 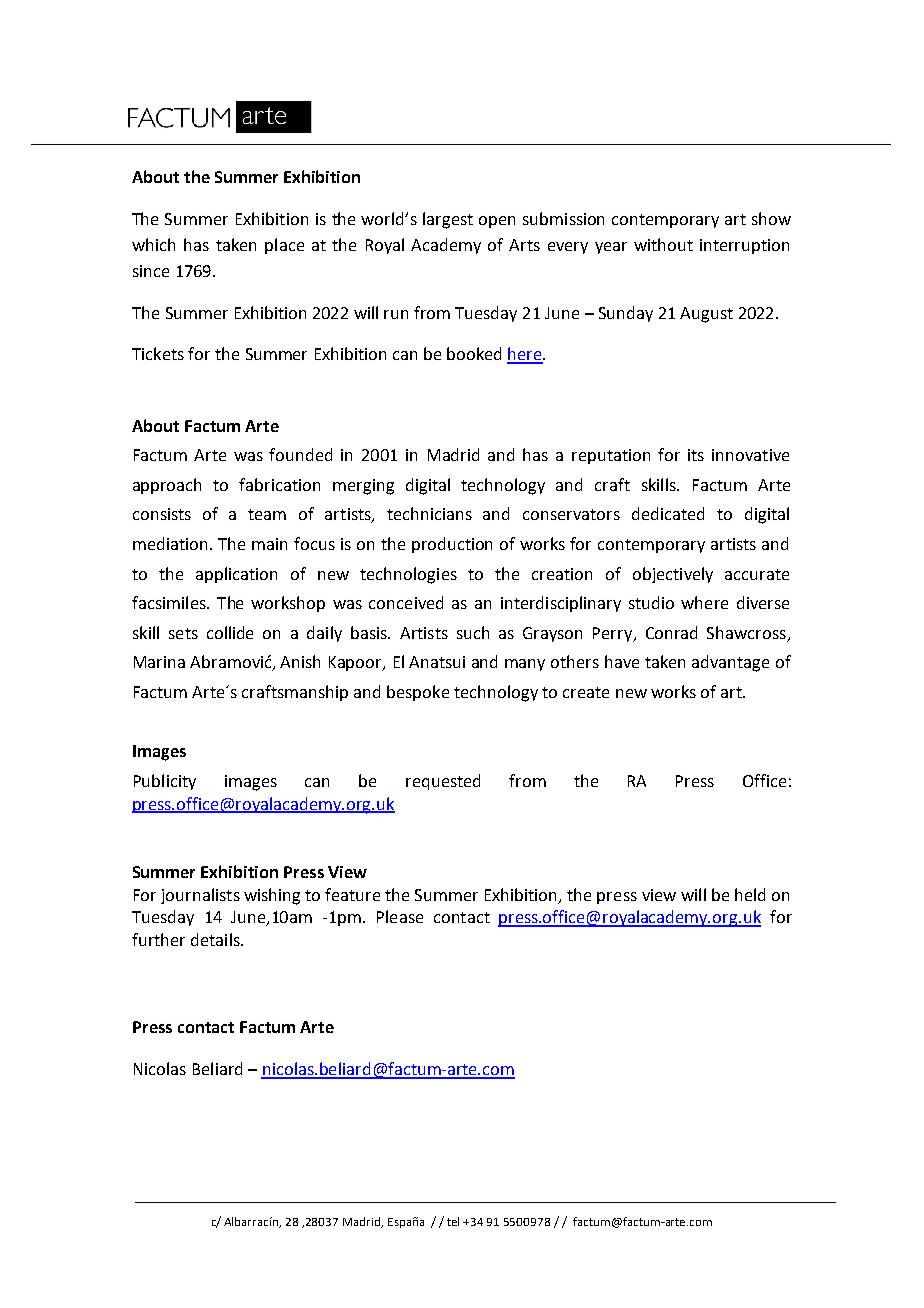 What do you see at coordinates (448, 220) in the document?
I see `largest` at bounding box center [448, 220].
